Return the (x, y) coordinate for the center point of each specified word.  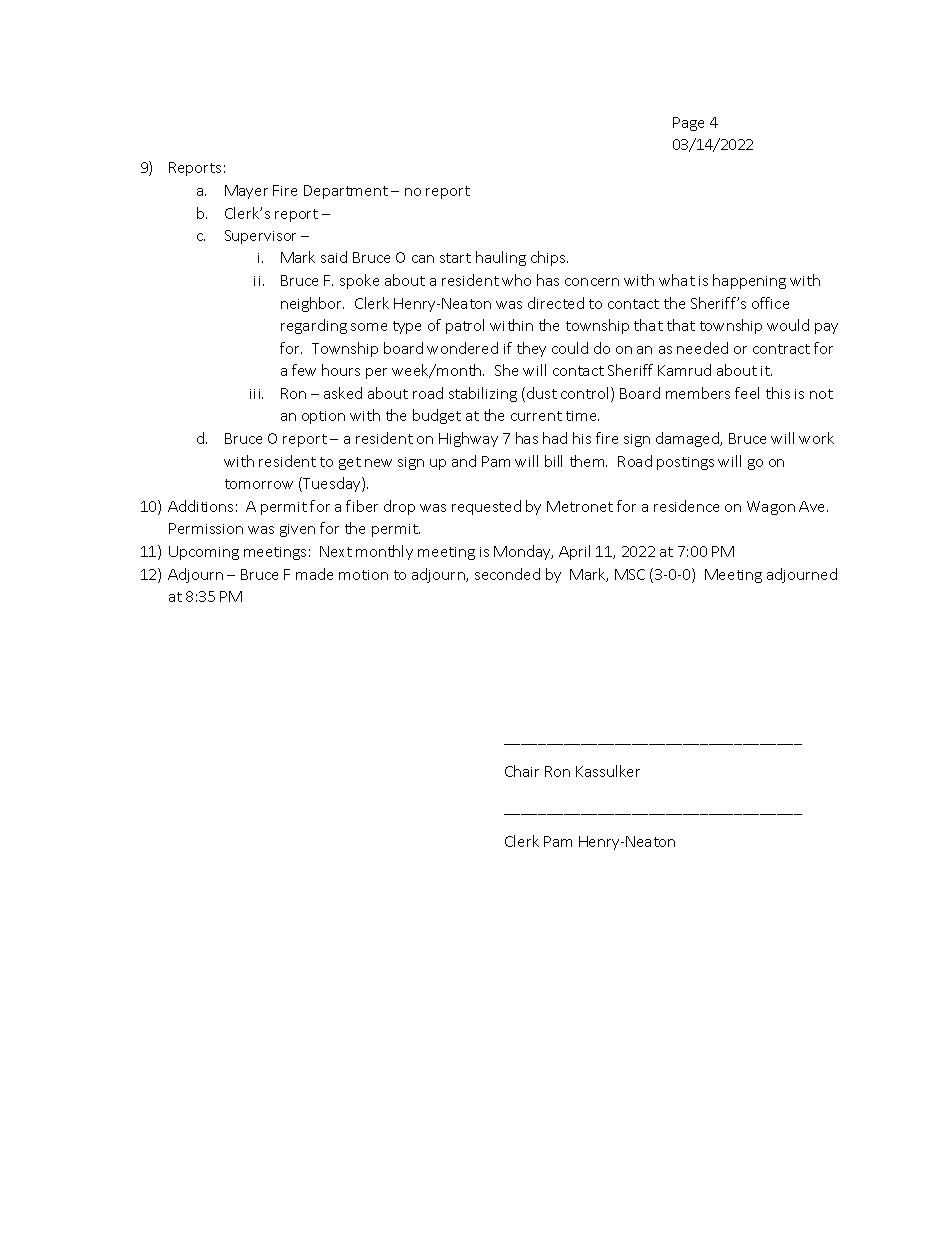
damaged (689, 439)
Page (688, 124)
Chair (522, 771)
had (555, 438)
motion (363, 575)
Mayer (246, 192)
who (516, 280)
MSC (630, 574)
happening (749, 281)
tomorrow (259, 484)
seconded (507, 574)
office (770, 303)
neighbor (312, 304)
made (314, 574)
